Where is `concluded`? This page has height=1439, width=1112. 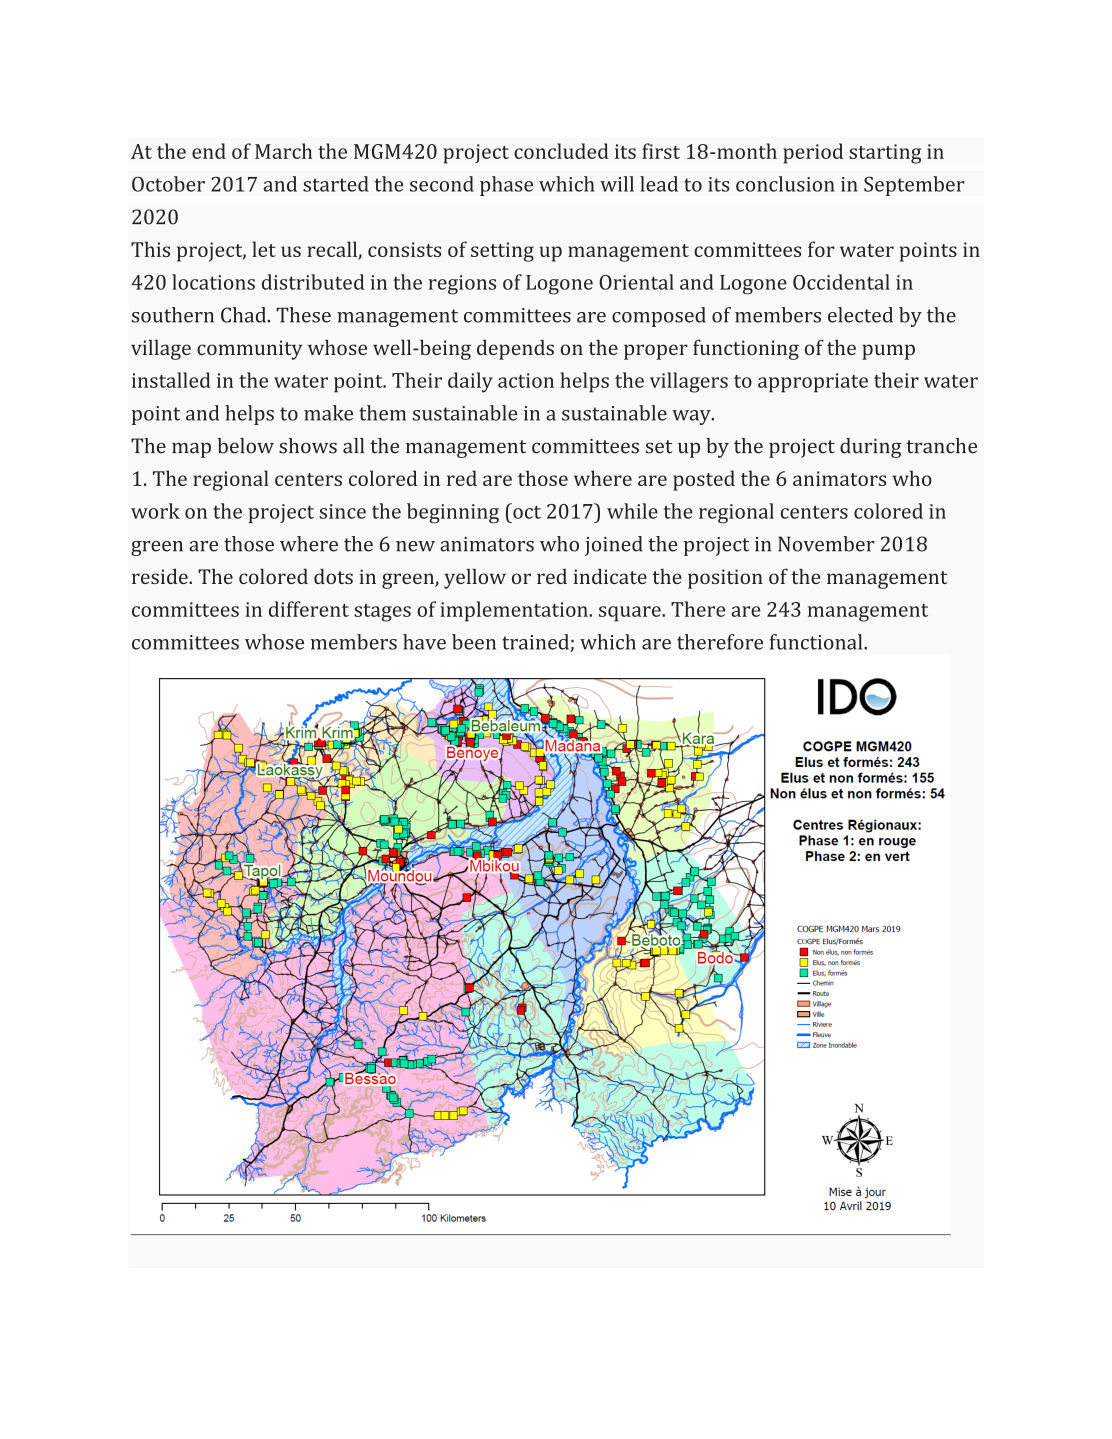 concluded is located at coordinates (561, 151).
